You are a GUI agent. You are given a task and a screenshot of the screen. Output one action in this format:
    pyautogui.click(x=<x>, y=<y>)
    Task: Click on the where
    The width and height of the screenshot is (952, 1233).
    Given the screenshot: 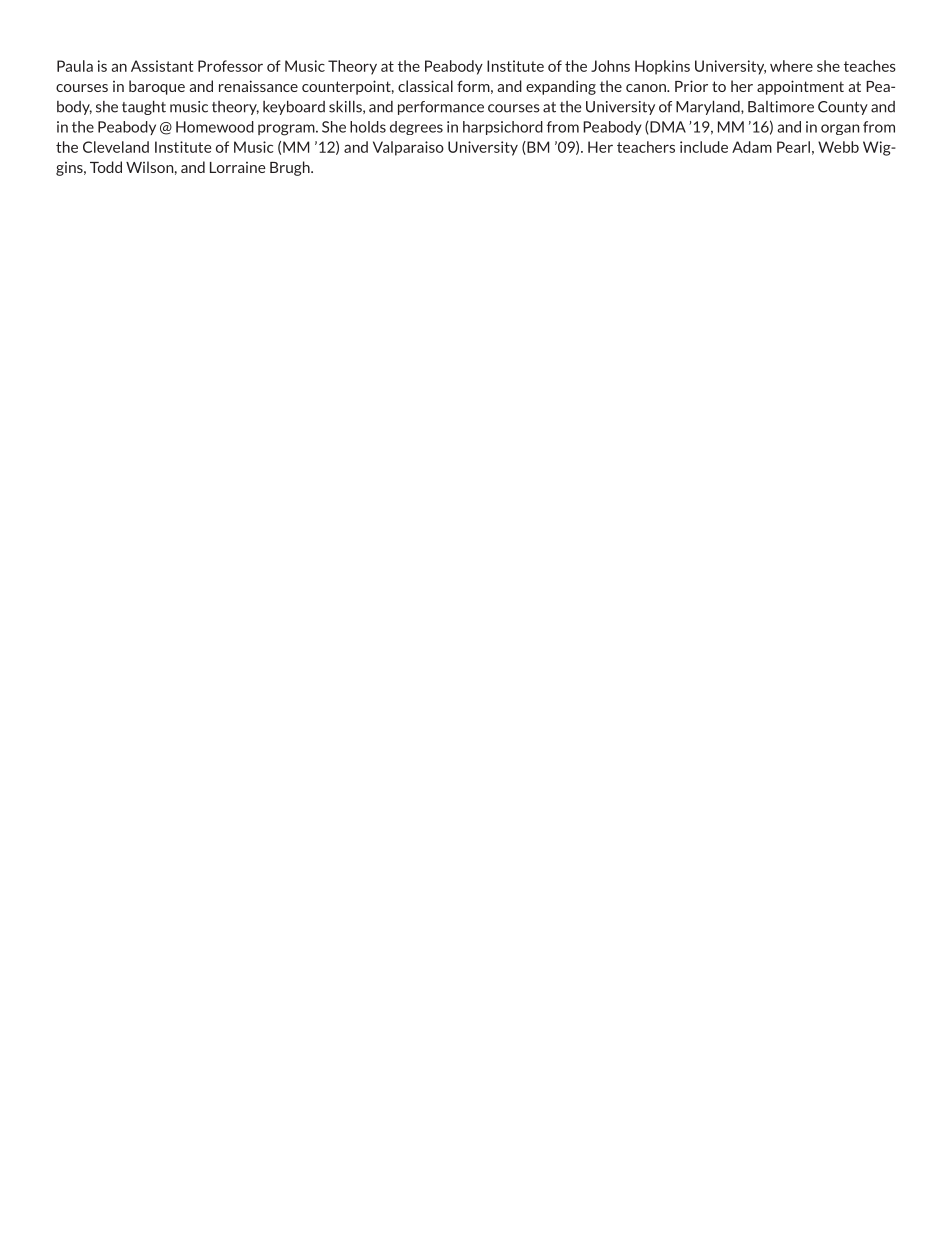 What is the action you would take?
    pyautogui.click(x=791, y=66)
